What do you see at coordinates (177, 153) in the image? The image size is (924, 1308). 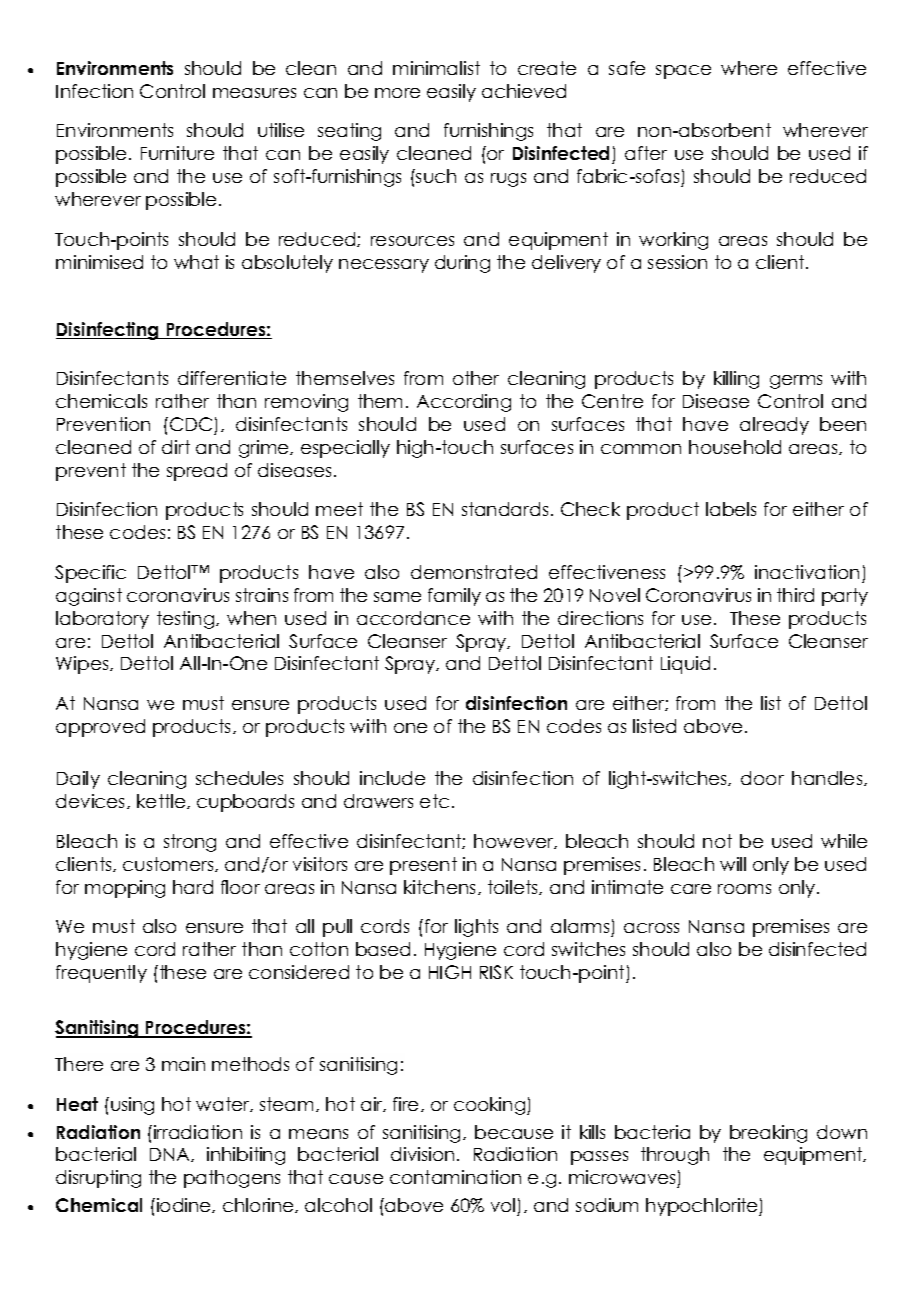 I see `Furniture` at bounding box center [177, 153].
